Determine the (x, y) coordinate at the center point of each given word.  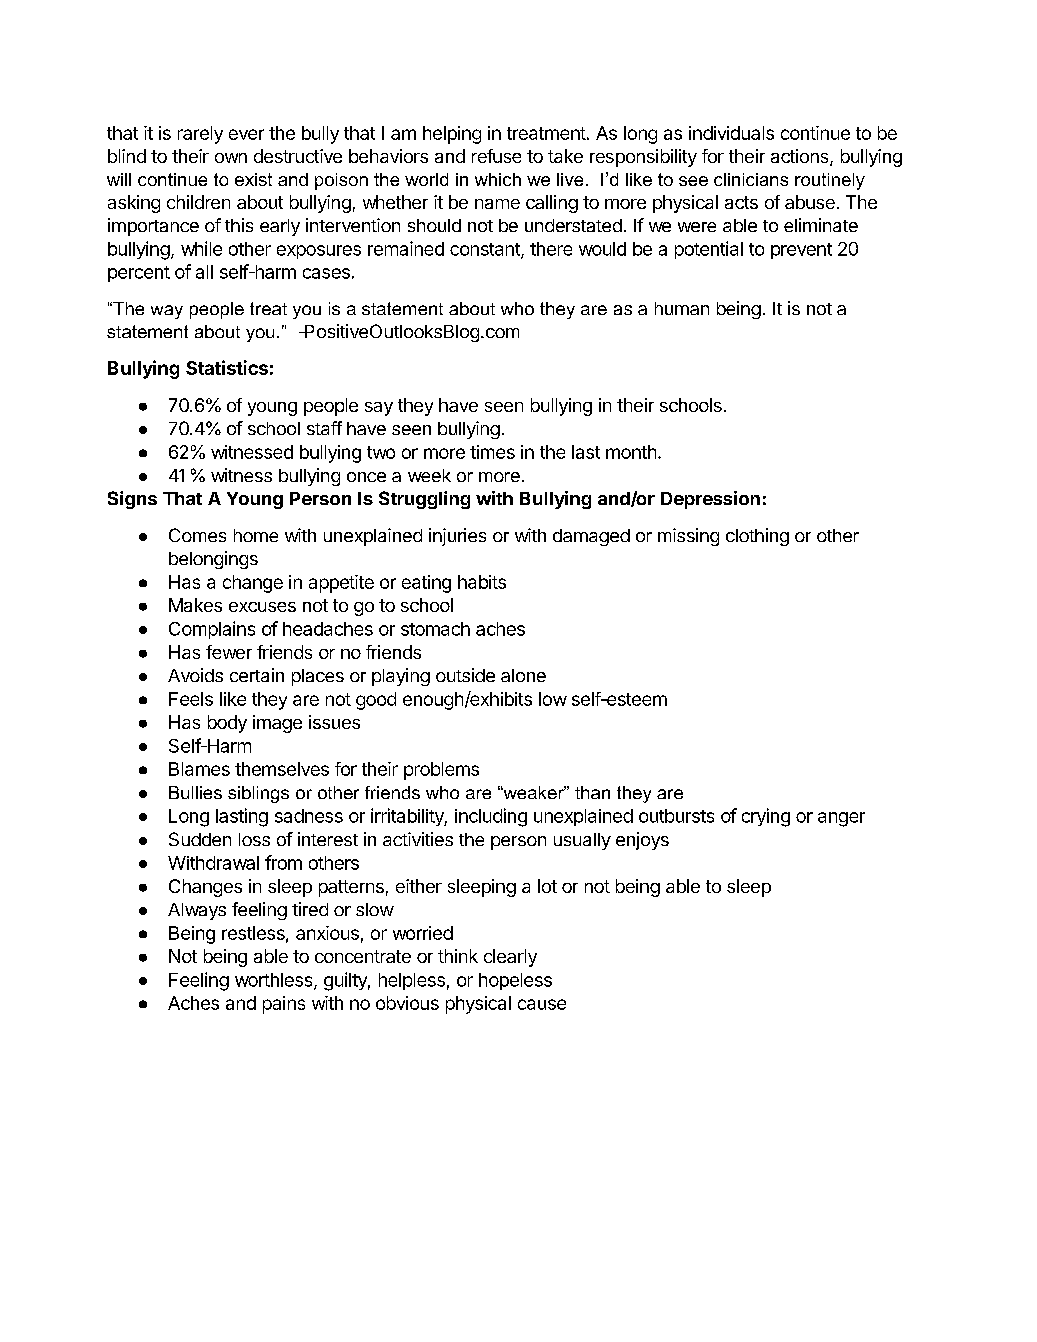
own (231, 158)
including (491, 817)
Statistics (227, 367)
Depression (710, 500)
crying (766, 817)
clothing (757, 537)
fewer (229, 652)
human (682, 308)
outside (465, 675)
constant (486, 250)
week (429, 475)
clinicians (751, 179)
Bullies (195, 792)
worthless (275, 981)
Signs (132, 500)
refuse (496, 156)
